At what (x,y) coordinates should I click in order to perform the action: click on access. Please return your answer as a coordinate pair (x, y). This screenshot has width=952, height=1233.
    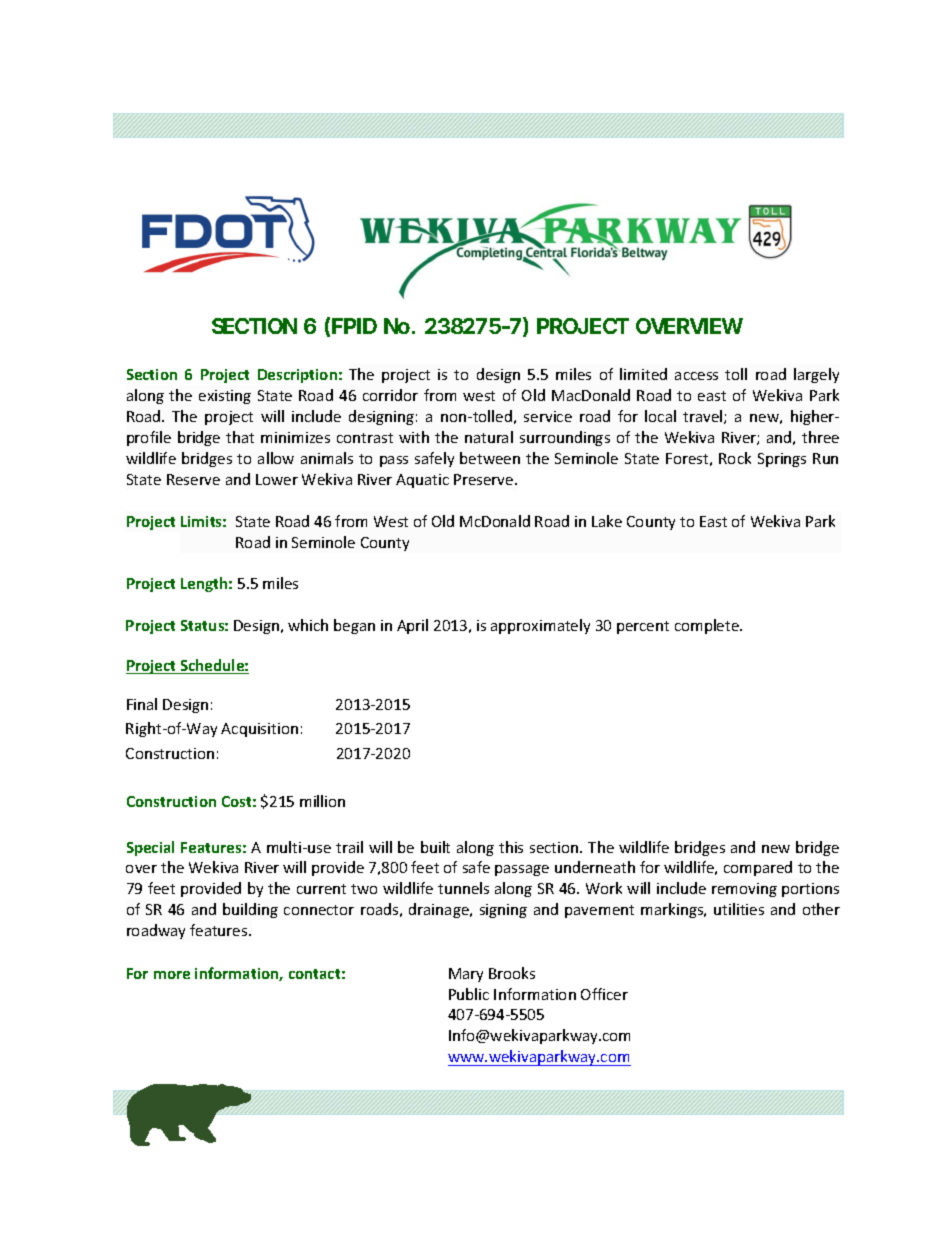
    Looking at the image, I should click on (696, 376).
